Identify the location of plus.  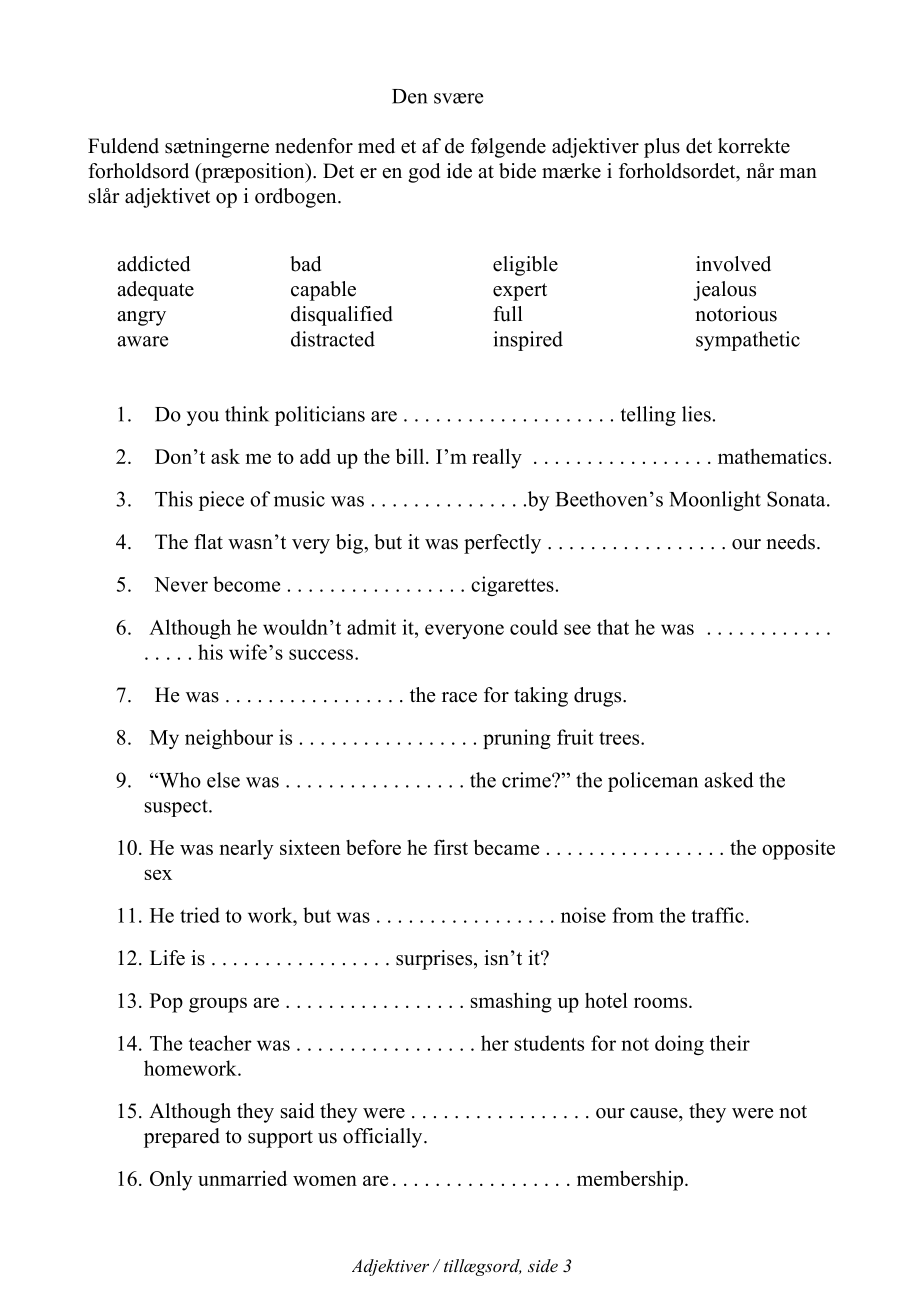
(662, 148).
